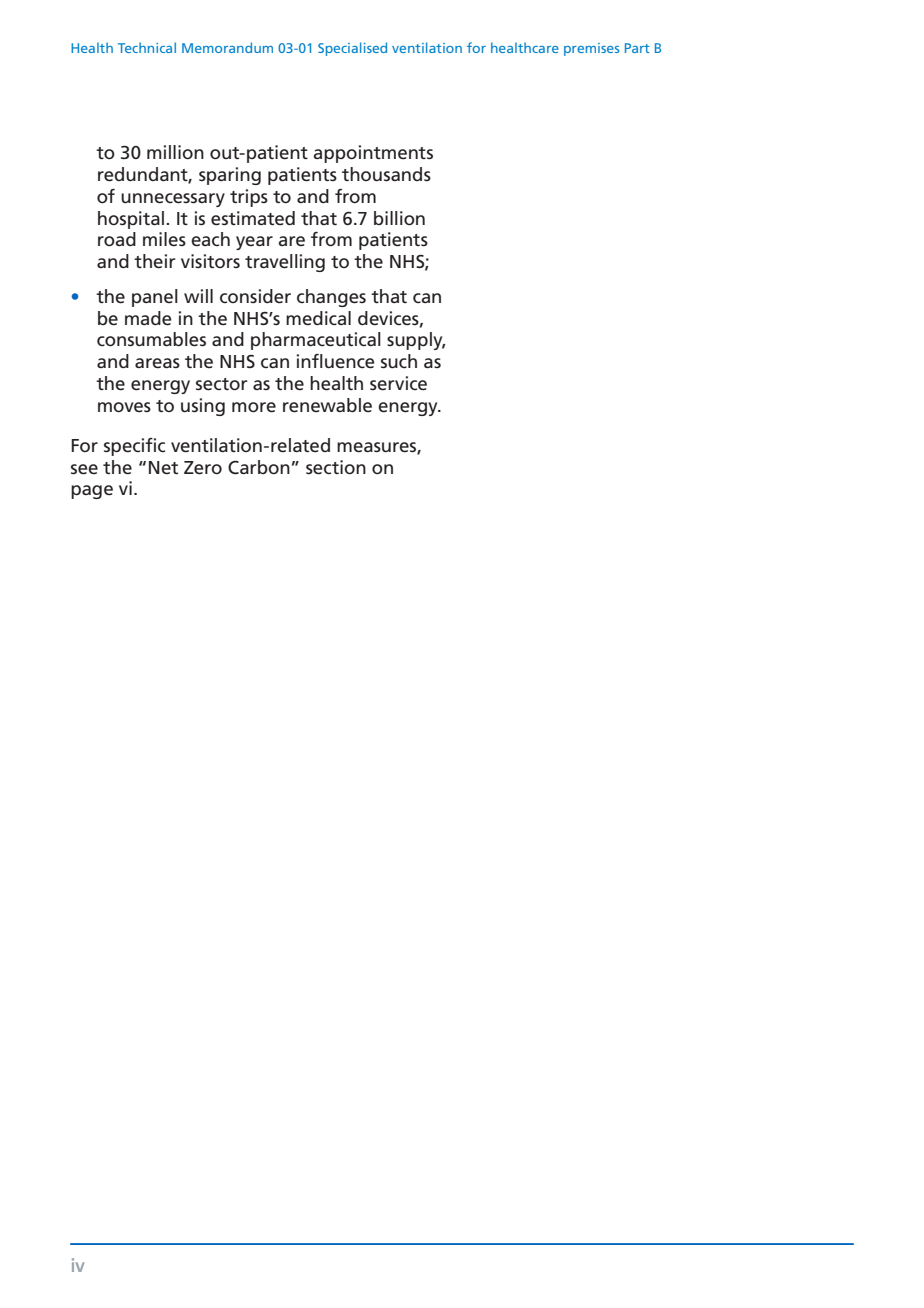 This page has width=924, height=1308. Describe the element at coordinates (399, 218) in the page. I see `billion` at that location.
